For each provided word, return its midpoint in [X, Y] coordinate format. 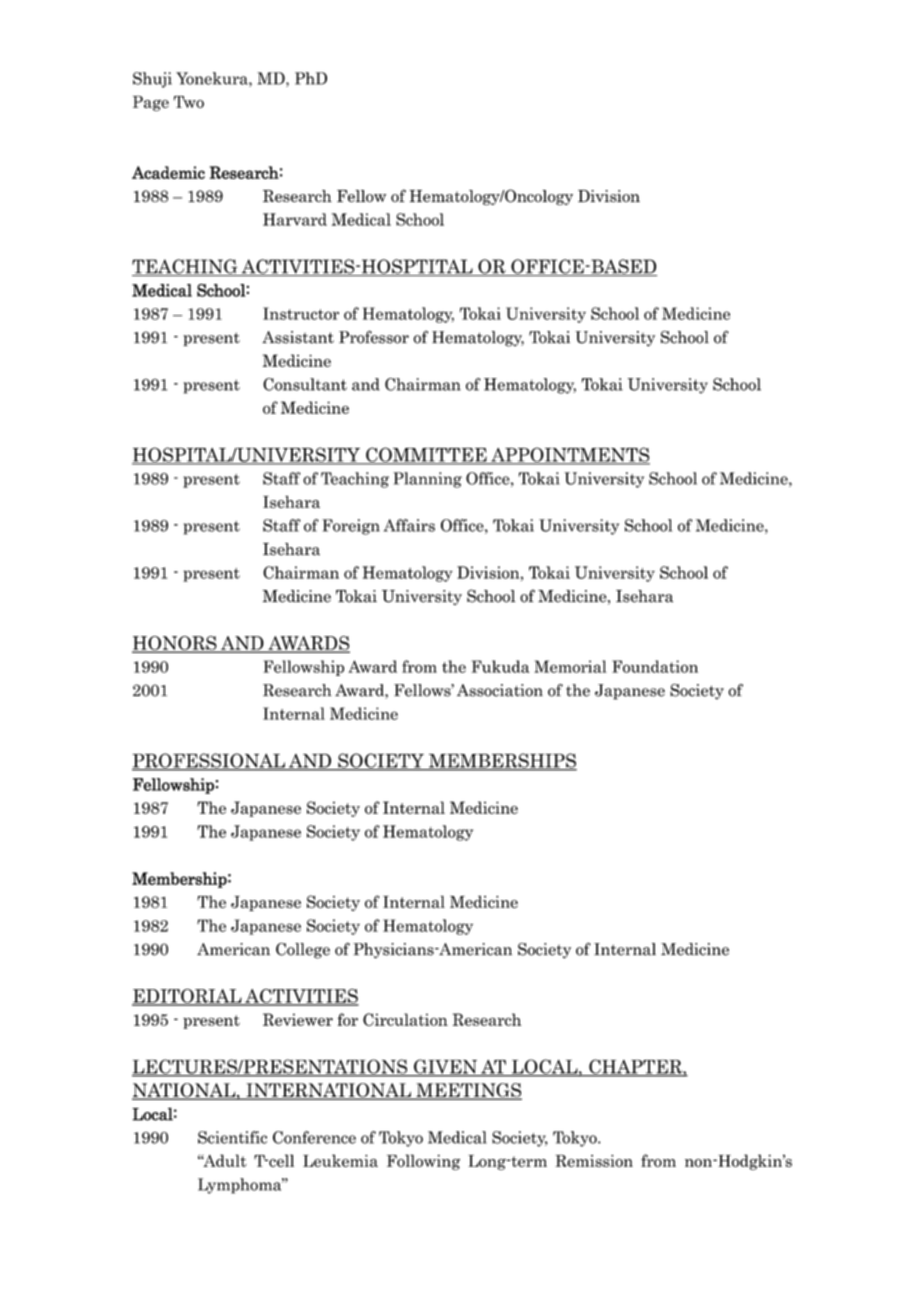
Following [423, 1162]
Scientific [232, 1137]
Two [189, 102]
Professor [374, 337]
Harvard [295, 219]
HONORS [175, 644]
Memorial [570, 666]
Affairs [409, 525]
